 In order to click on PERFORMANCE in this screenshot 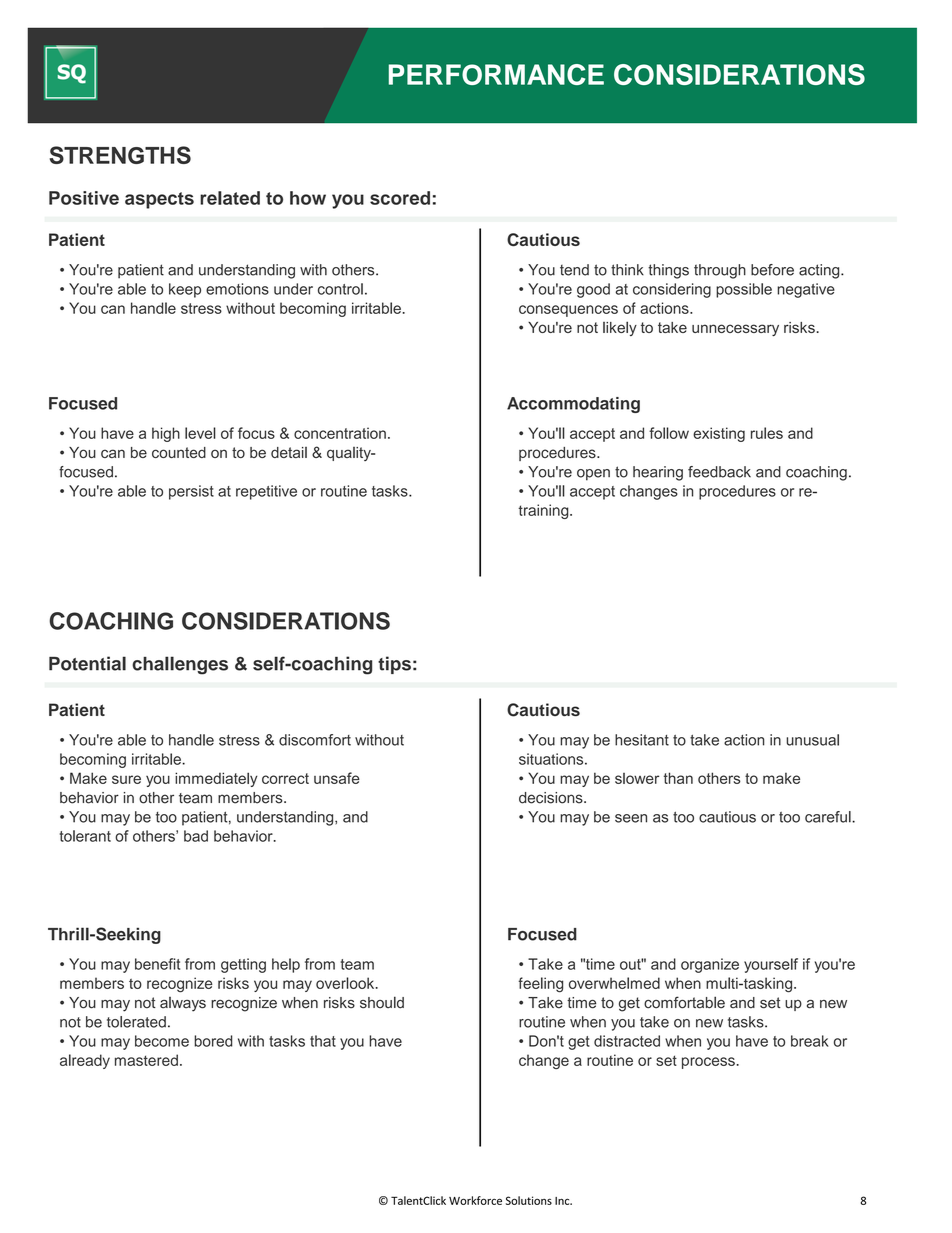, I will do `click(496, 74)`.
